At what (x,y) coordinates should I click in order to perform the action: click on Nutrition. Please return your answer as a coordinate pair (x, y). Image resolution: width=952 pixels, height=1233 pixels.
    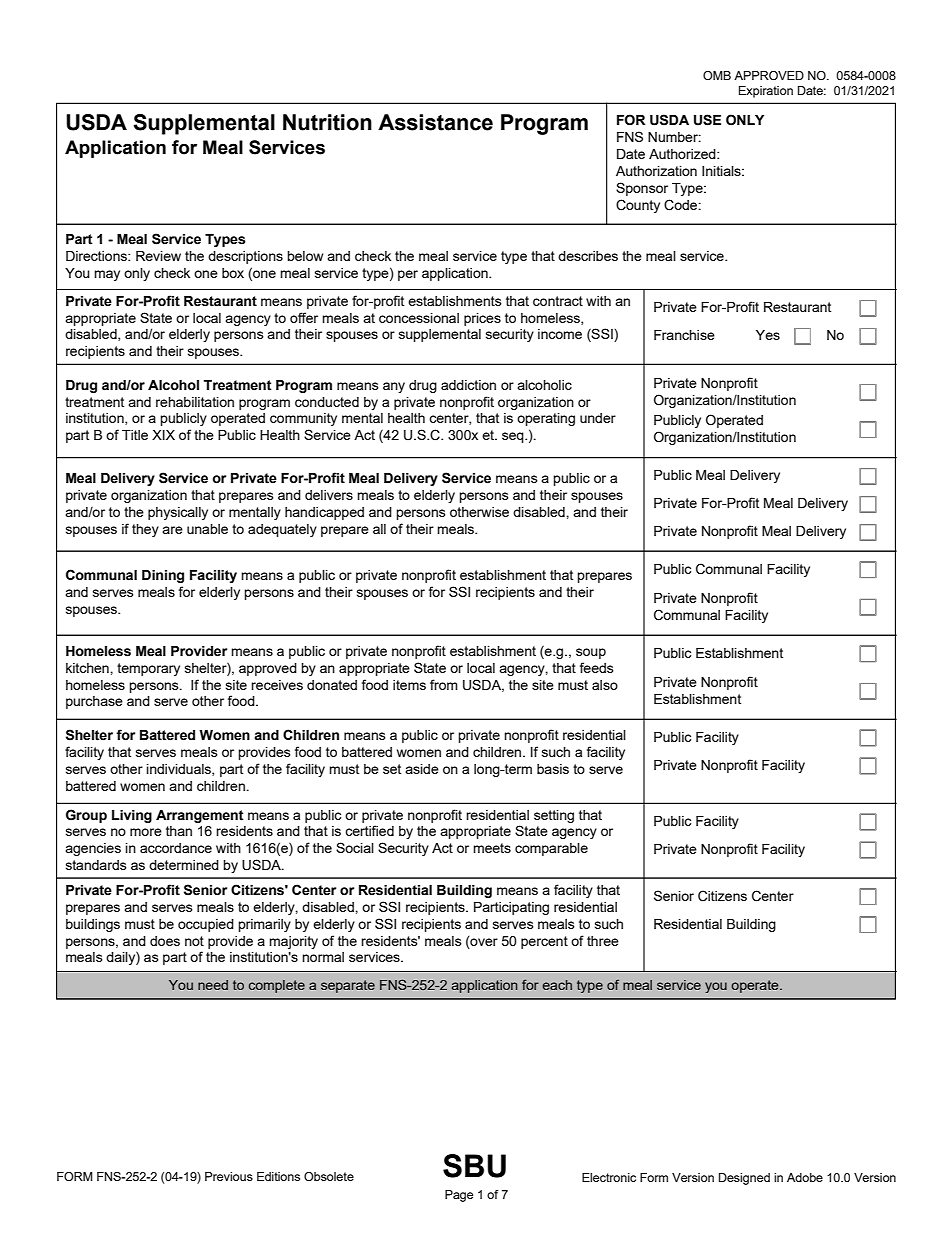
    Looking at the image, I should click on (327, 122).
